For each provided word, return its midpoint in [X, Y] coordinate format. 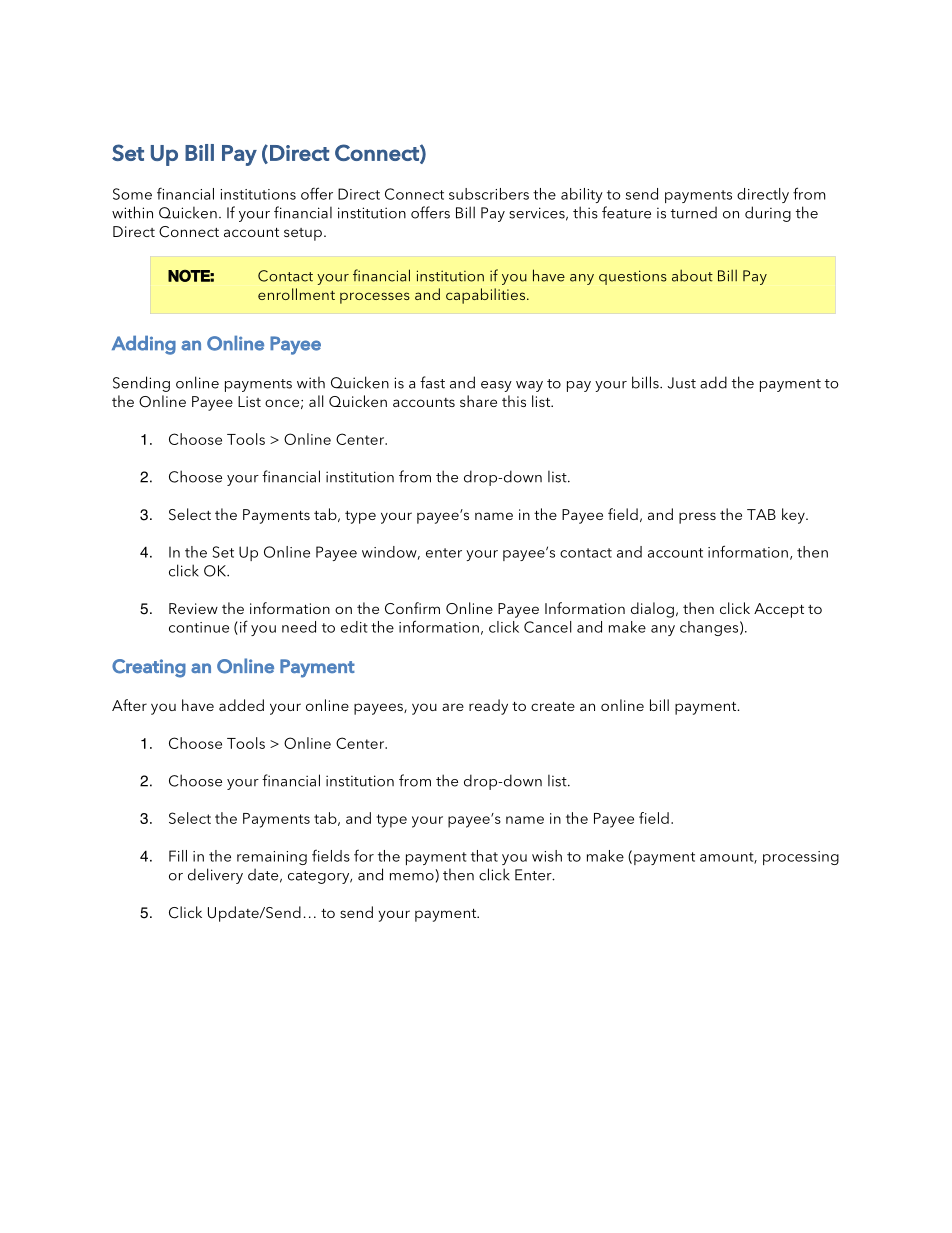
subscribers [489, 194]
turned [694, 212]
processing [801, 858]
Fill [178, 856]
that [484, 856]
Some [132, 194]
